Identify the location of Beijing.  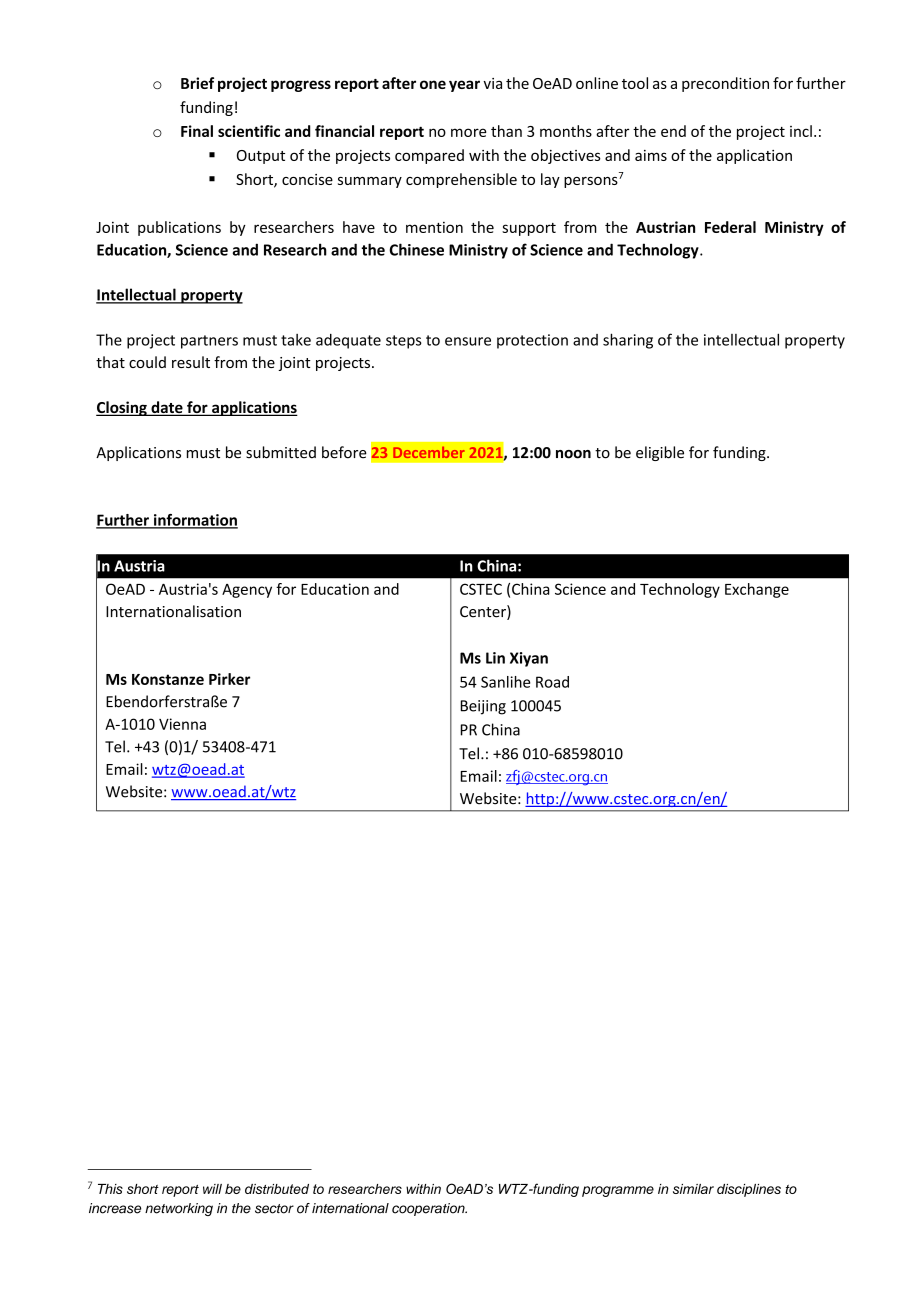
(483, 707).
